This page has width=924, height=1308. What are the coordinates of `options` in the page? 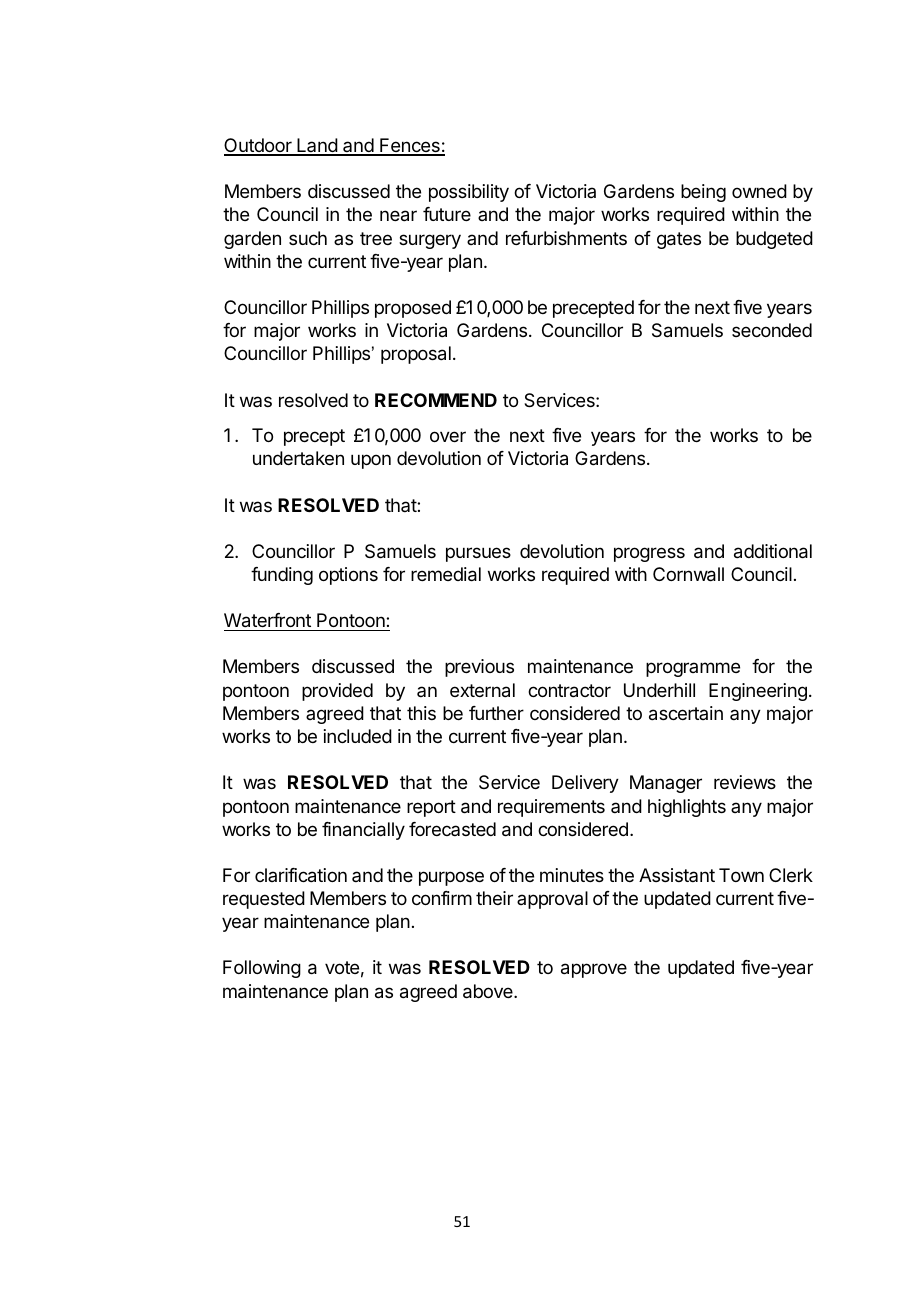 It's located at (348, 576).
